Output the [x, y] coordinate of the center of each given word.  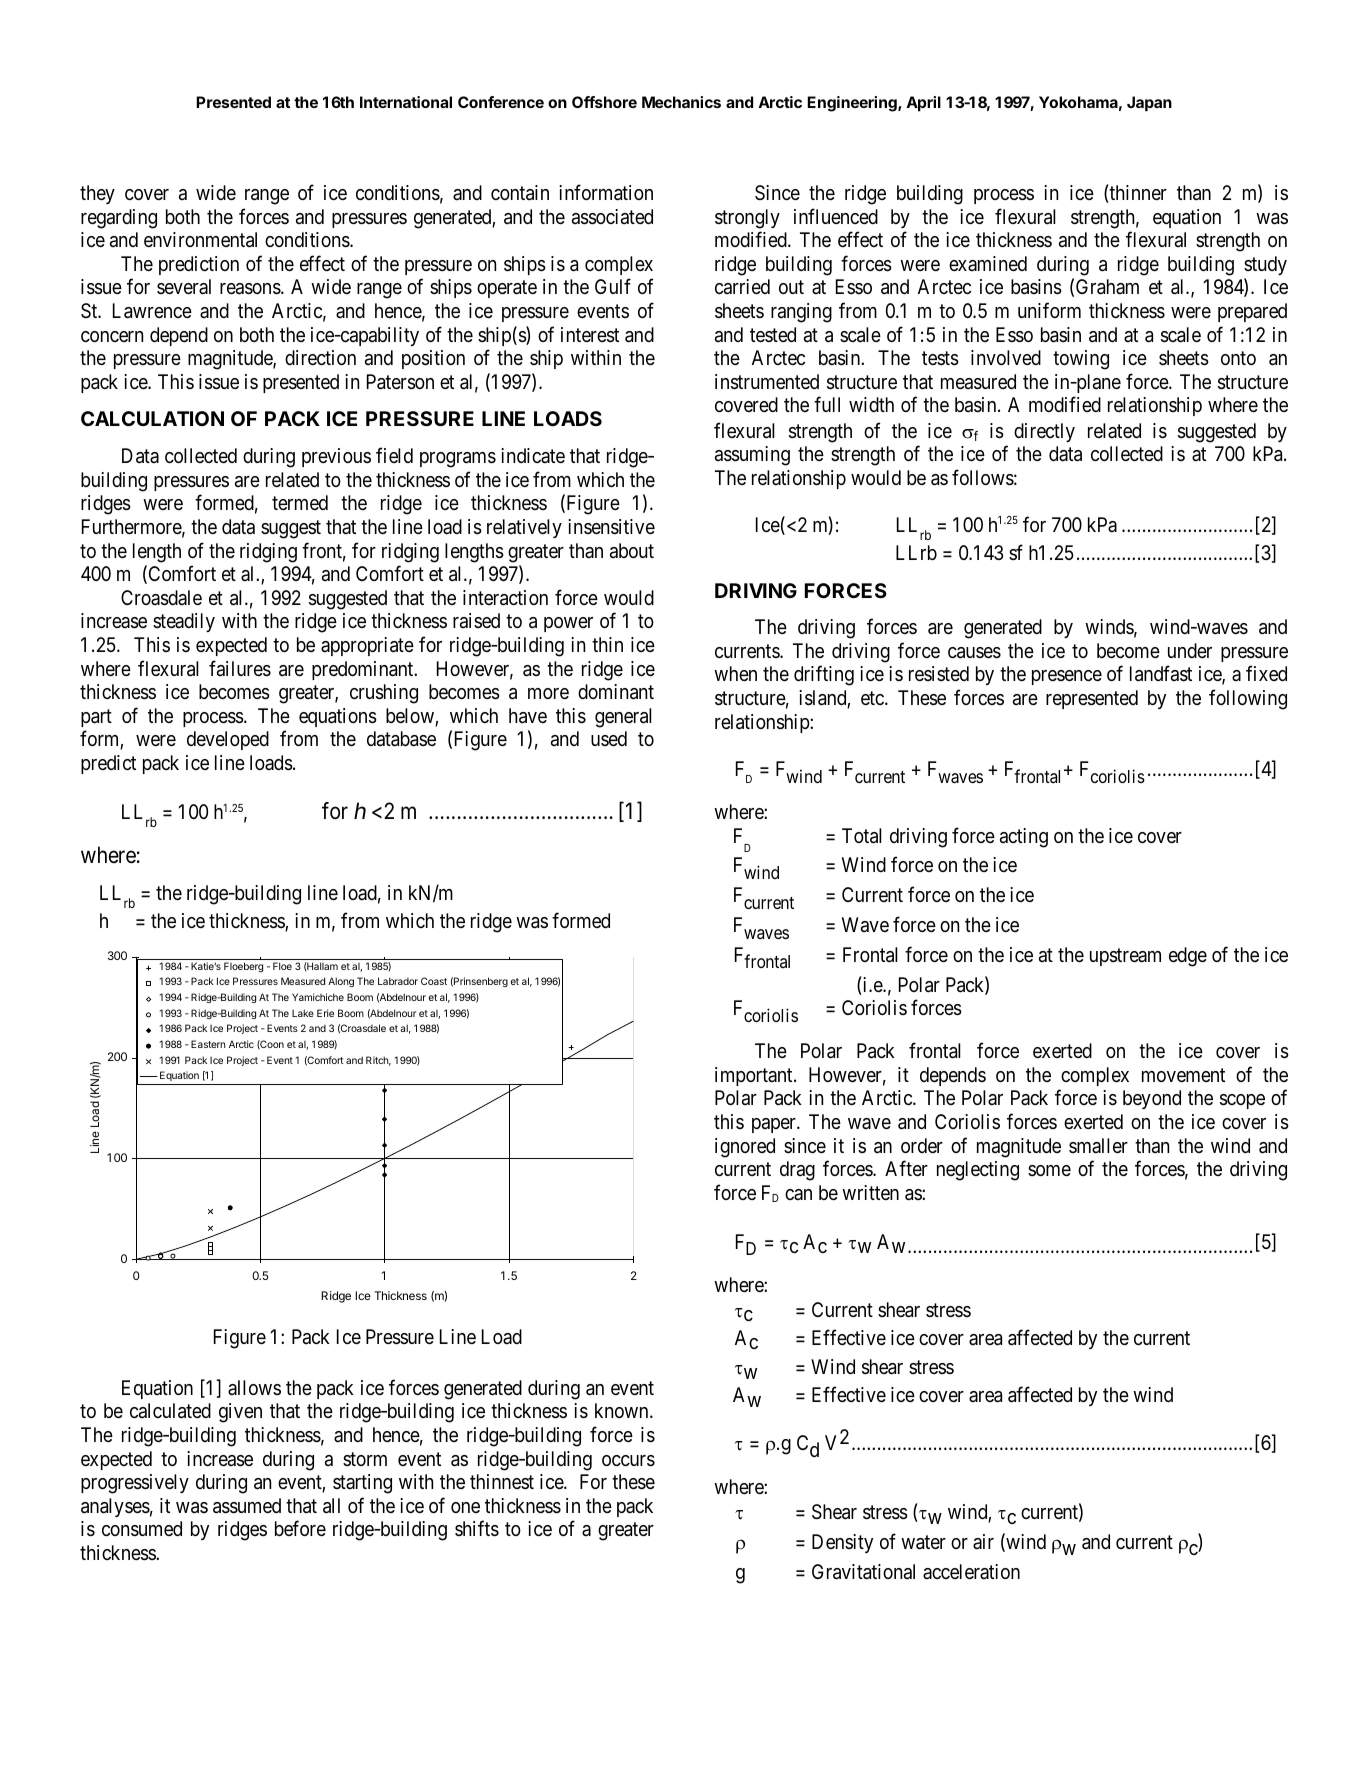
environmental [200, 240]
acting [1024, 838]
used [609, 739]
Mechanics [681, 102]
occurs [628, 1461]
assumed [247, 1506]
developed [228, 740]
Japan [1149, 104]
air [983, 1541]
